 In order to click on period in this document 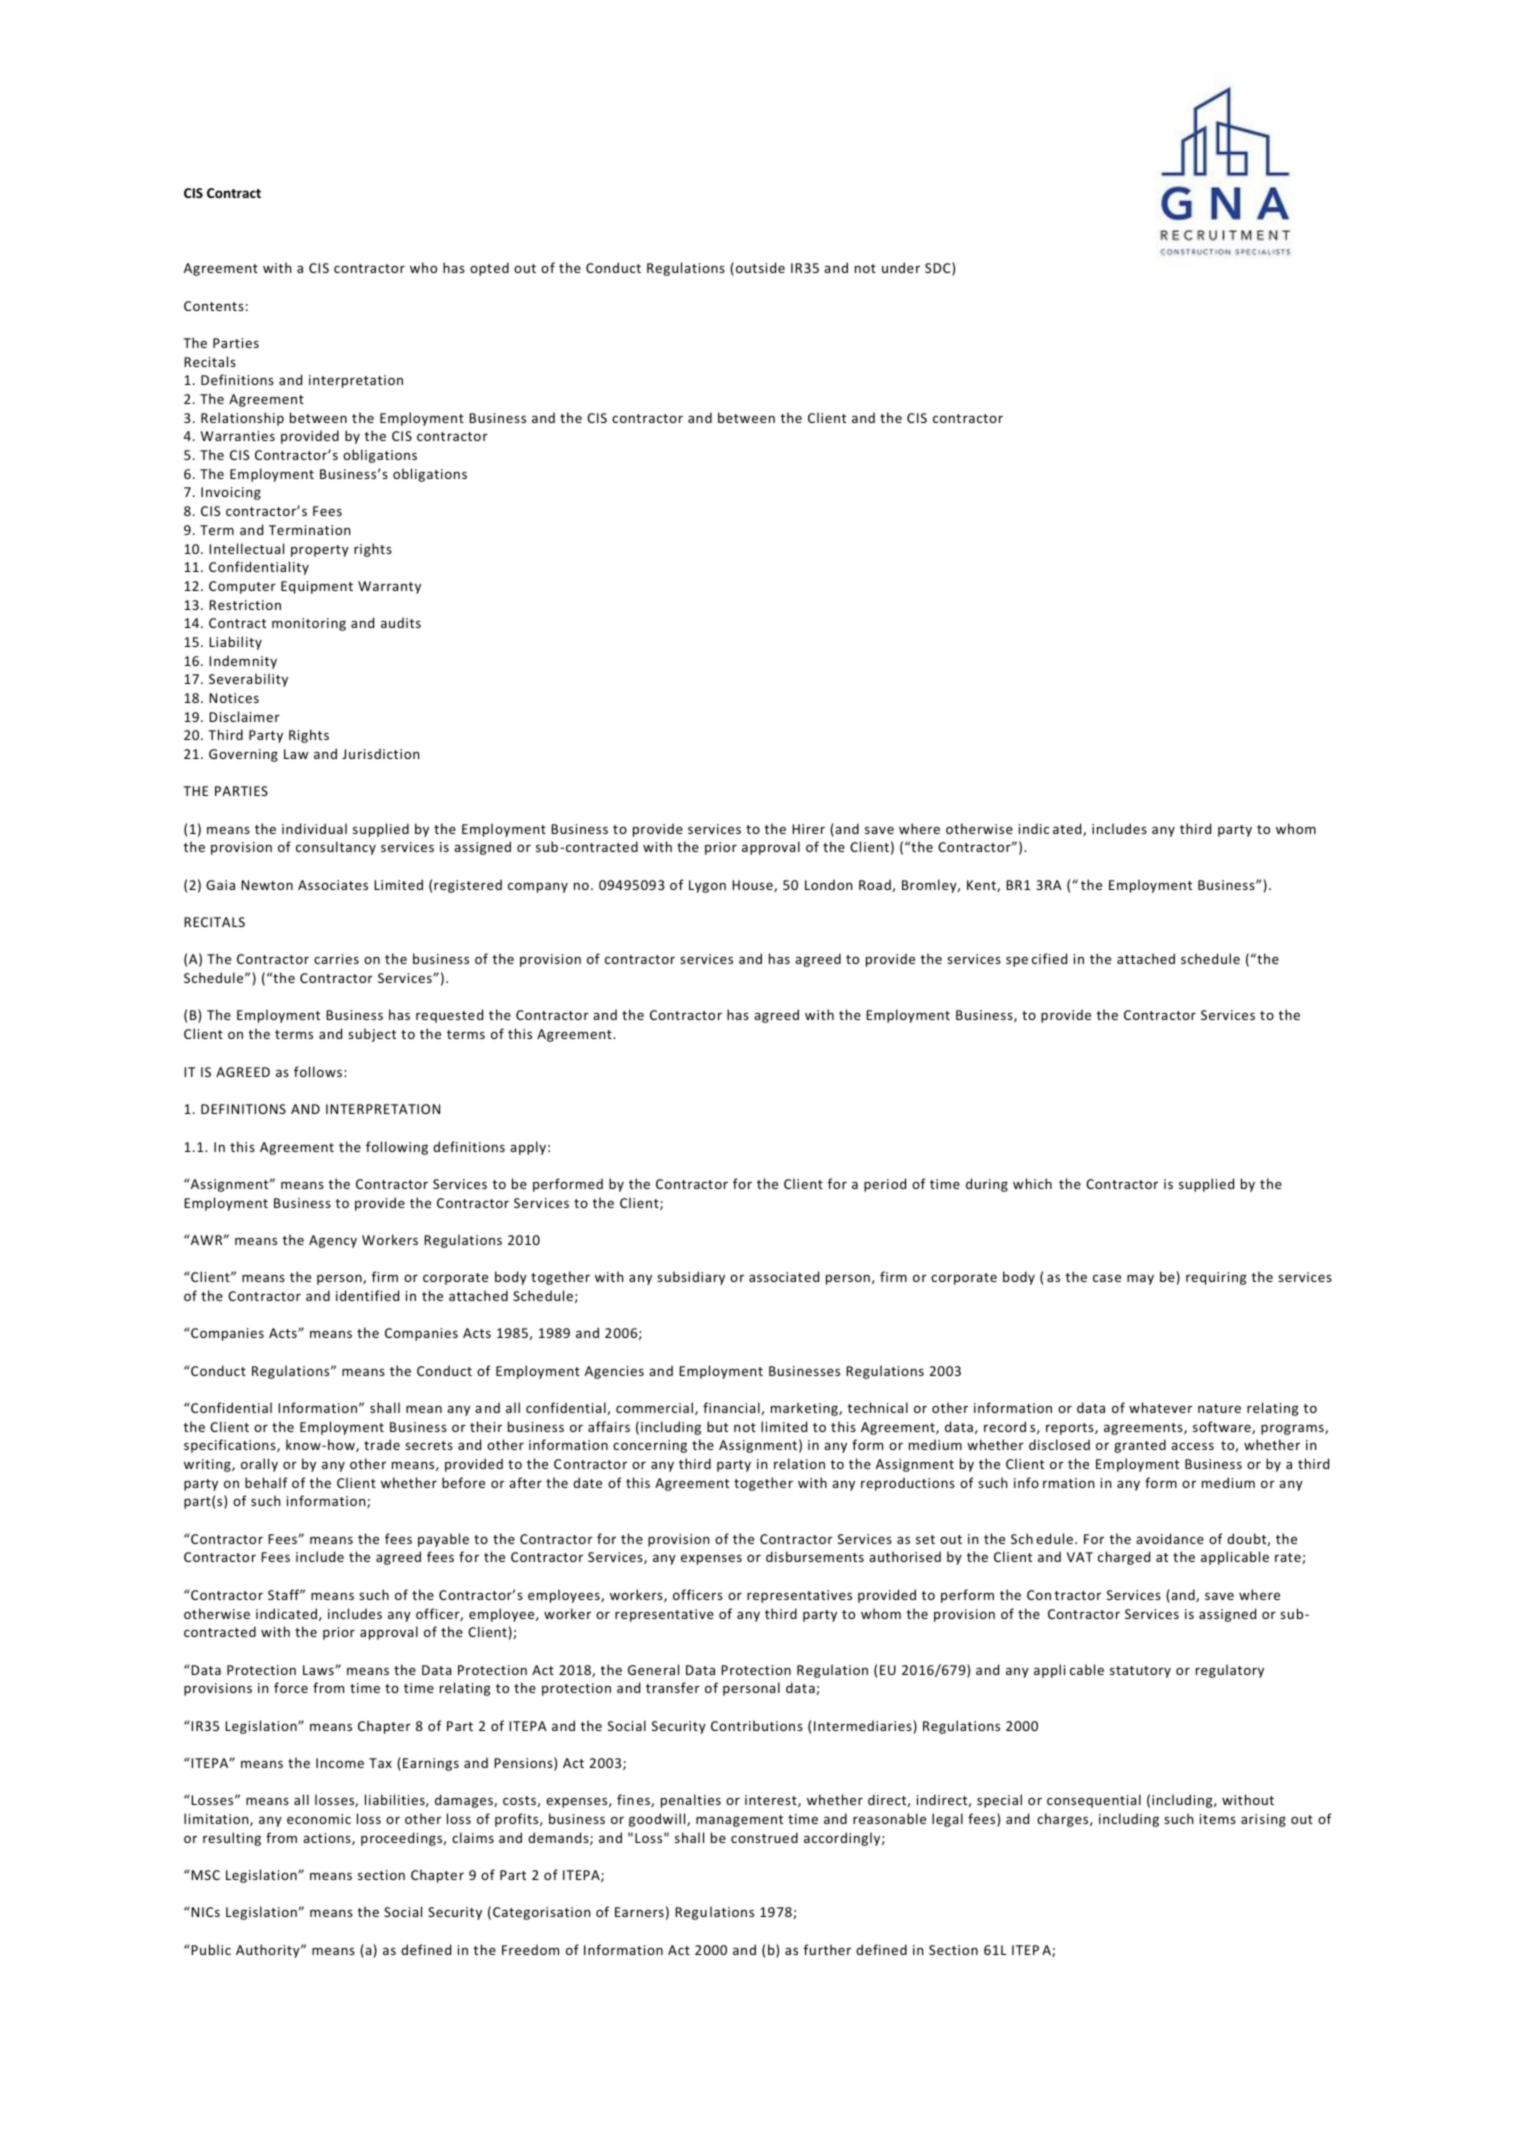, I will do `click(885, 1185)`.
